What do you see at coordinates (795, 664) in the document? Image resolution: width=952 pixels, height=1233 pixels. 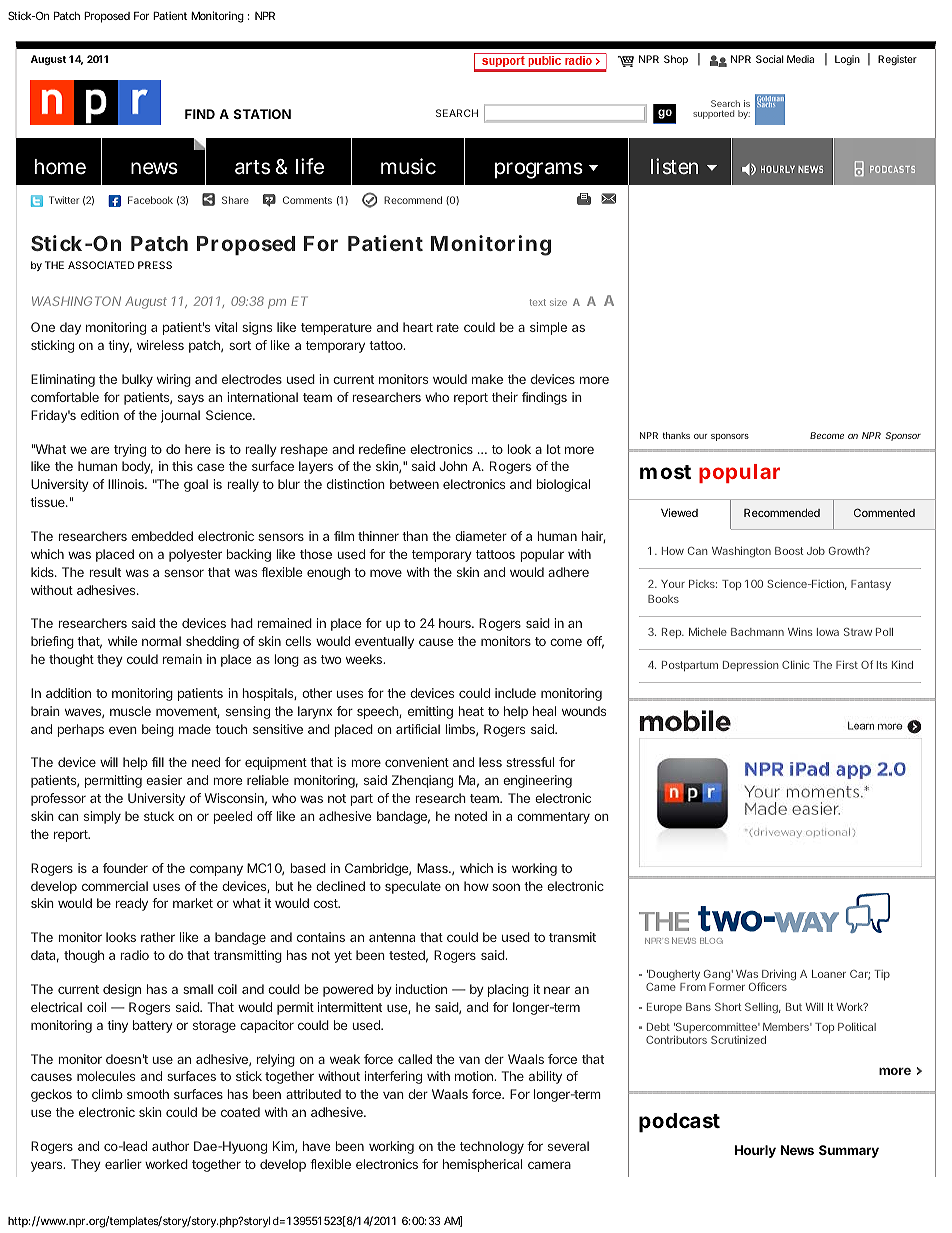 I see `Clinic` at bounding box center [795, 664].
